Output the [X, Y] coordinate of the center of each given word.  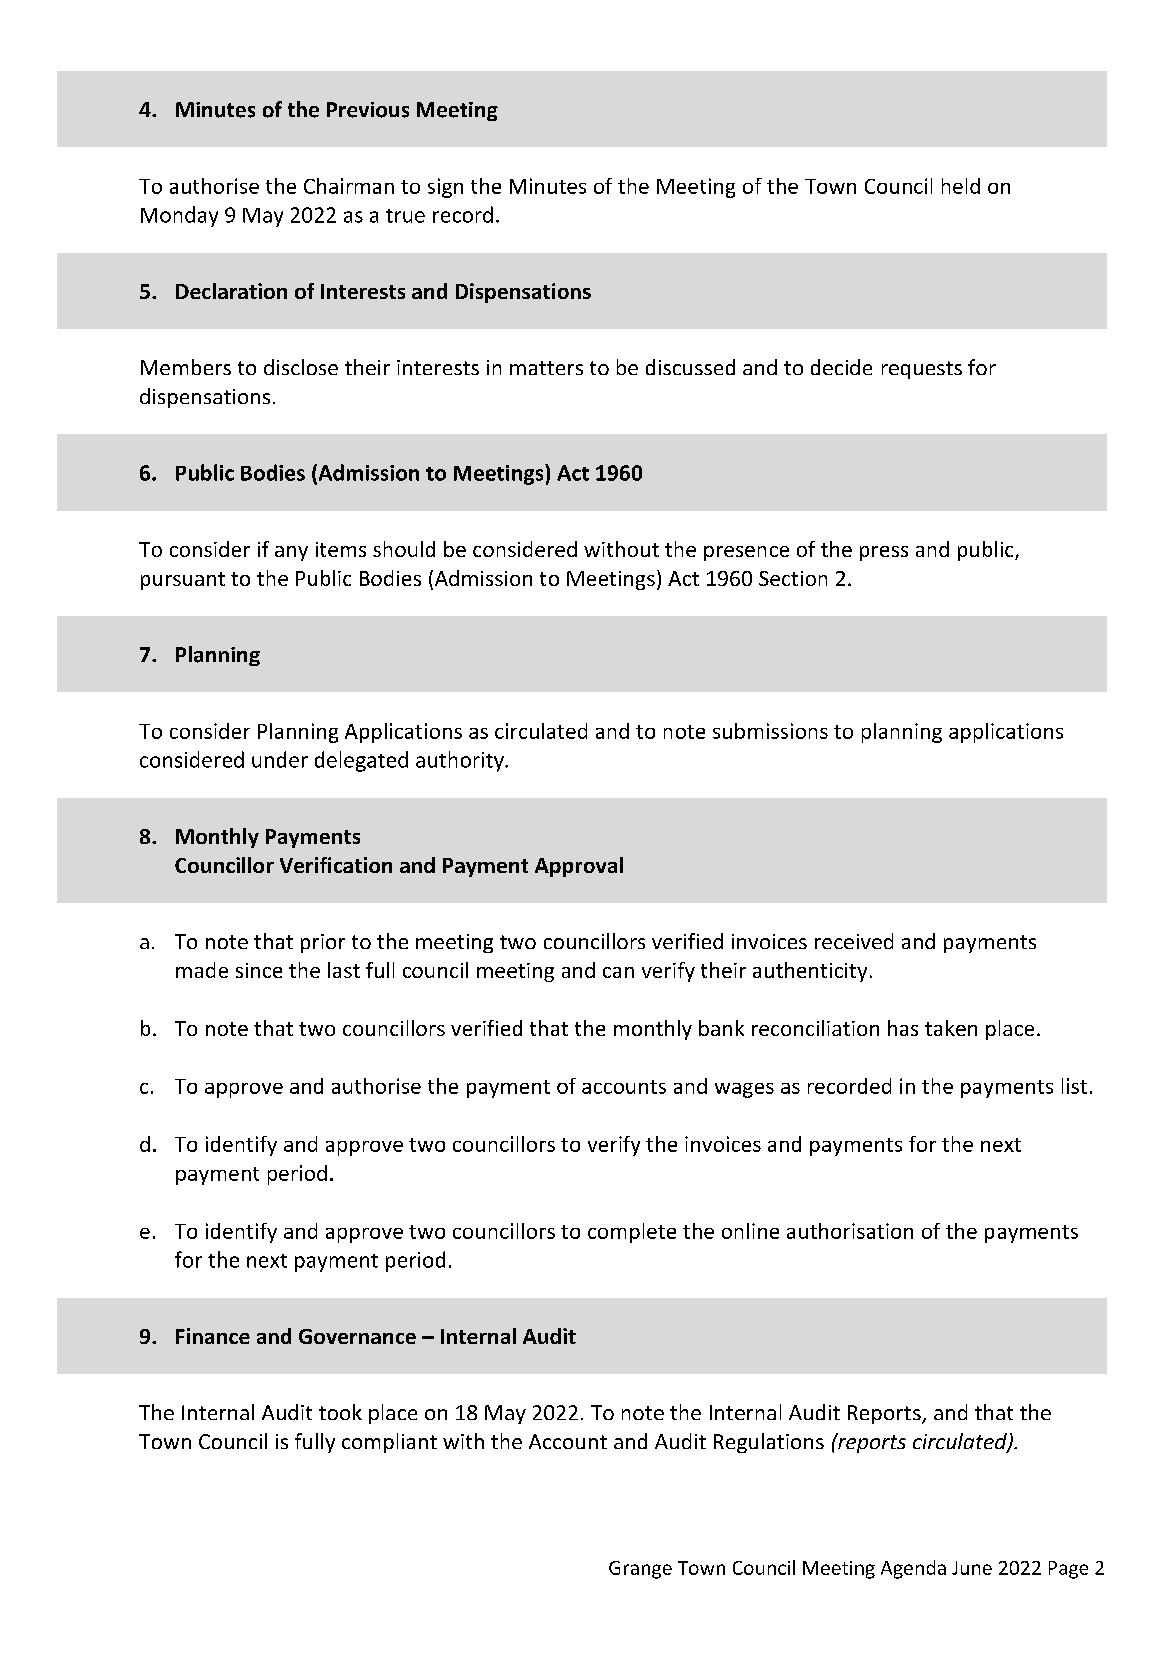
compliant [389, 1443]
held [961, 186]
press [884, 553]
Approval [579, 867]
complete [632, 1233]
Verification [336, 865]
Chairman [349, 186]
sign [445, 188]
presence [746, 553]
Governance [357, 1336]
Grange [640, 1570]
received [854, 941]
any [291, 553]
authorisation [850, 1231]
